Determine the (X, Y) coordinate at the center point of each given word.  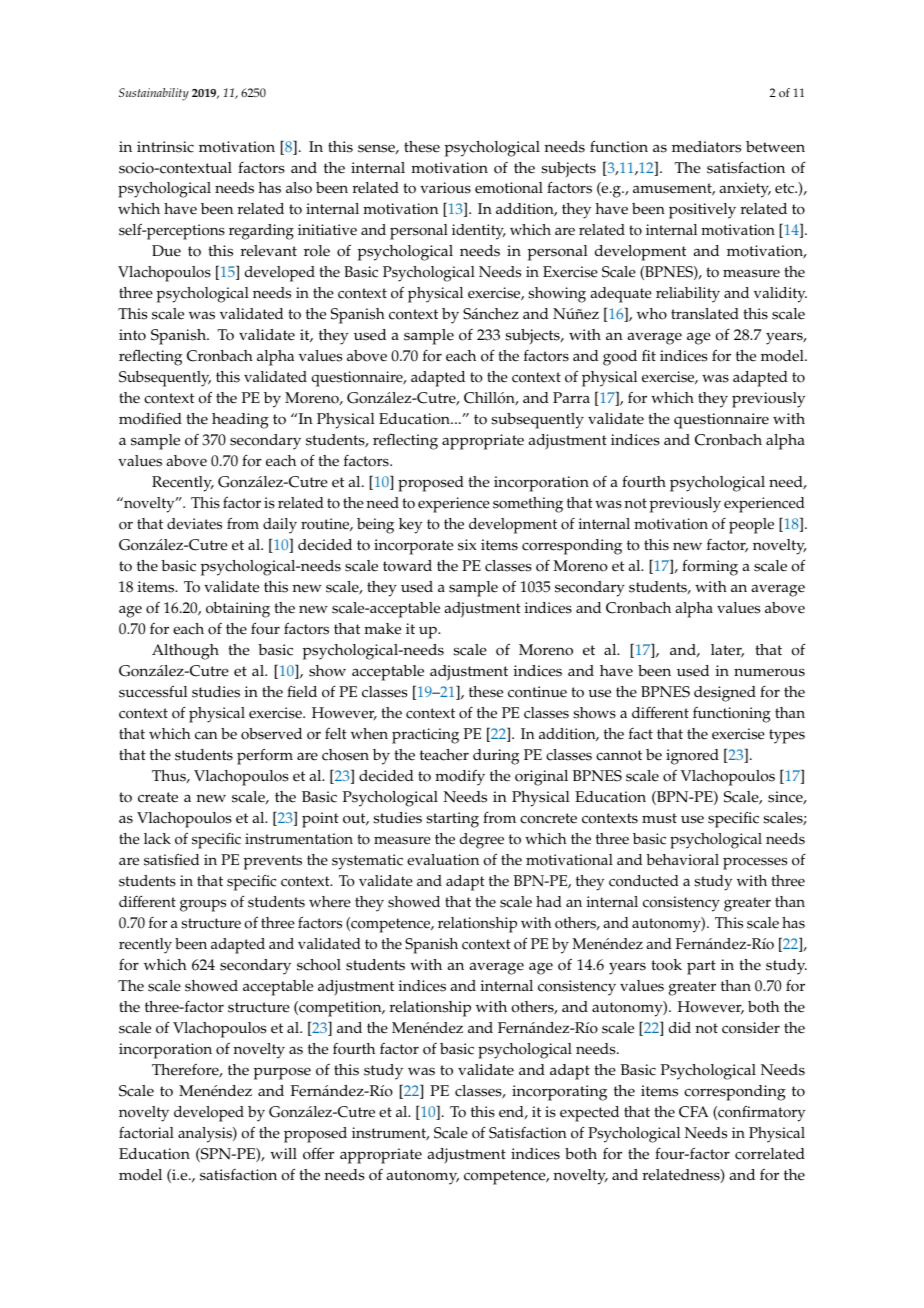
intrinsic (165, 147)
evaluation (443, 860)
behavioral (682, 860)
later (727, 651)
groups (203, 905)
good (620, 358)
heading (240, 421)
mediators (706, 147)
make (382, 629)
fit (649, 355)
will (283, 1153)
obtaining (238, 610)
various (445, 188)
